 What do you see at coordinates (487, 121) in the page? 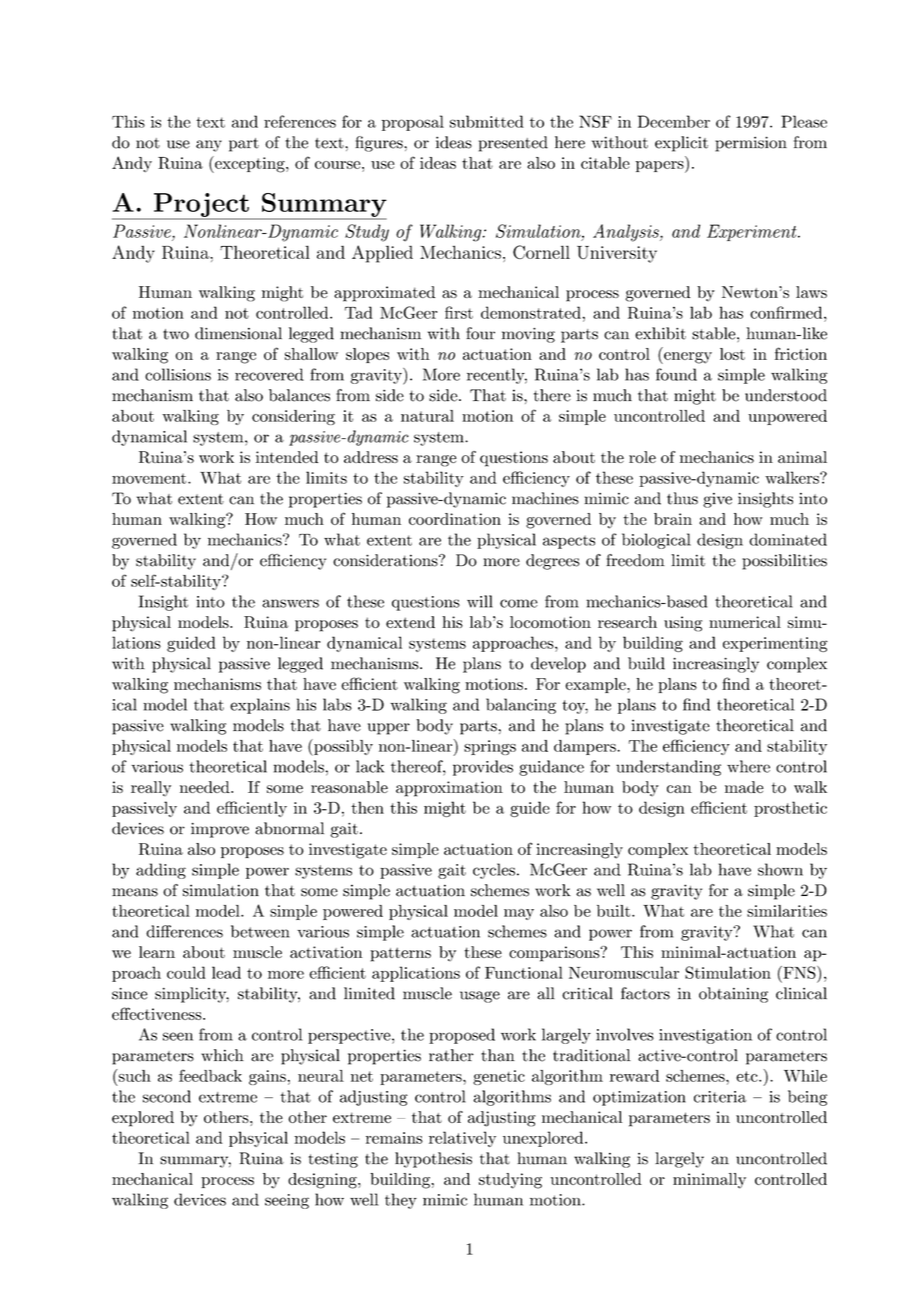
I see `submitted` at bounding box center [487, 121].
